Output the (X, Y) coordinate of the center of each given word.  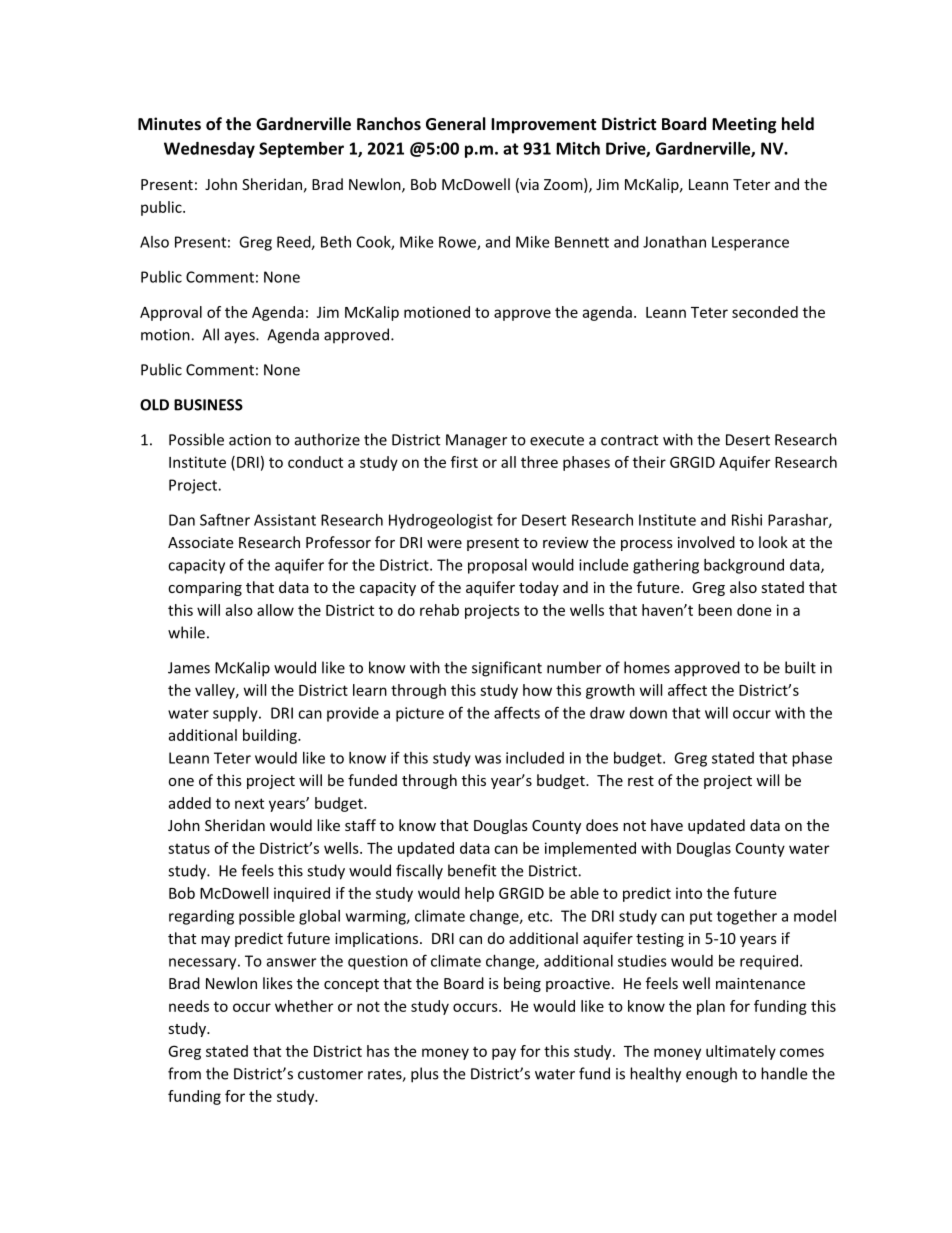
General (456, 123)
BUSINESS (208, 405)
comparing (205, 589)
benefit (472, 870)
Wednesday (209, 150)
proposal (497, 566)
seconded (765, 312)
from (184, 1073)
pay (504, 1054)
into (689, 893)
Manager (476, 441)
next (249, 803)
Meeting (744, 125)
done (754, 610)
